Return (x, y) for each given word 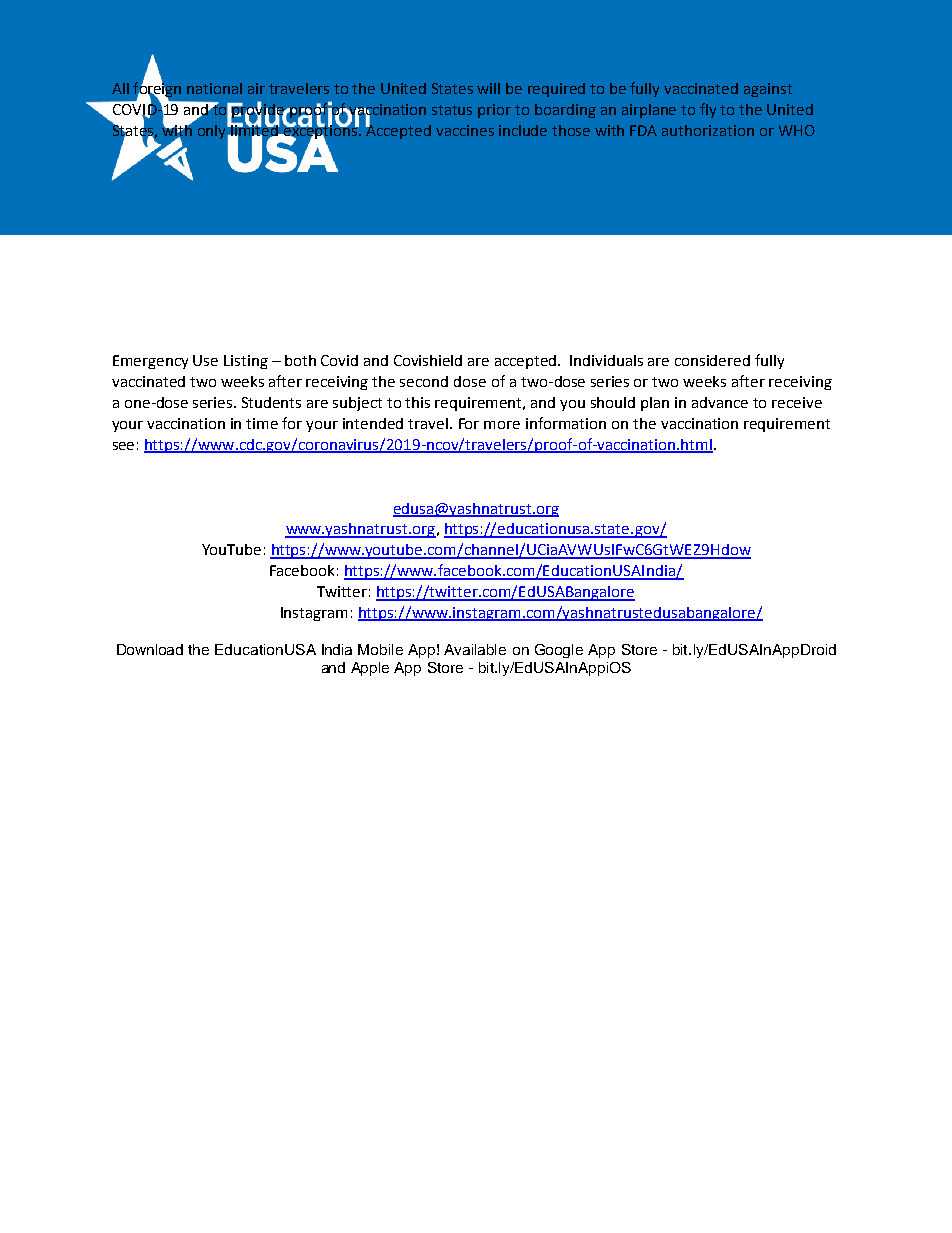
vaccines (465, 130)
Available (475, 649)
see (123, 446)
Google (559, 651)
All (120, 88)
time (262, 423)
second (424, 381)
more (502, 425)
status (452, 110)
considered (712, 360)
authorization (708, 130)
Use (205, 360)
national (214, 88)
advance (720, 402)
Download (150, 649)
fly (708, 110)
